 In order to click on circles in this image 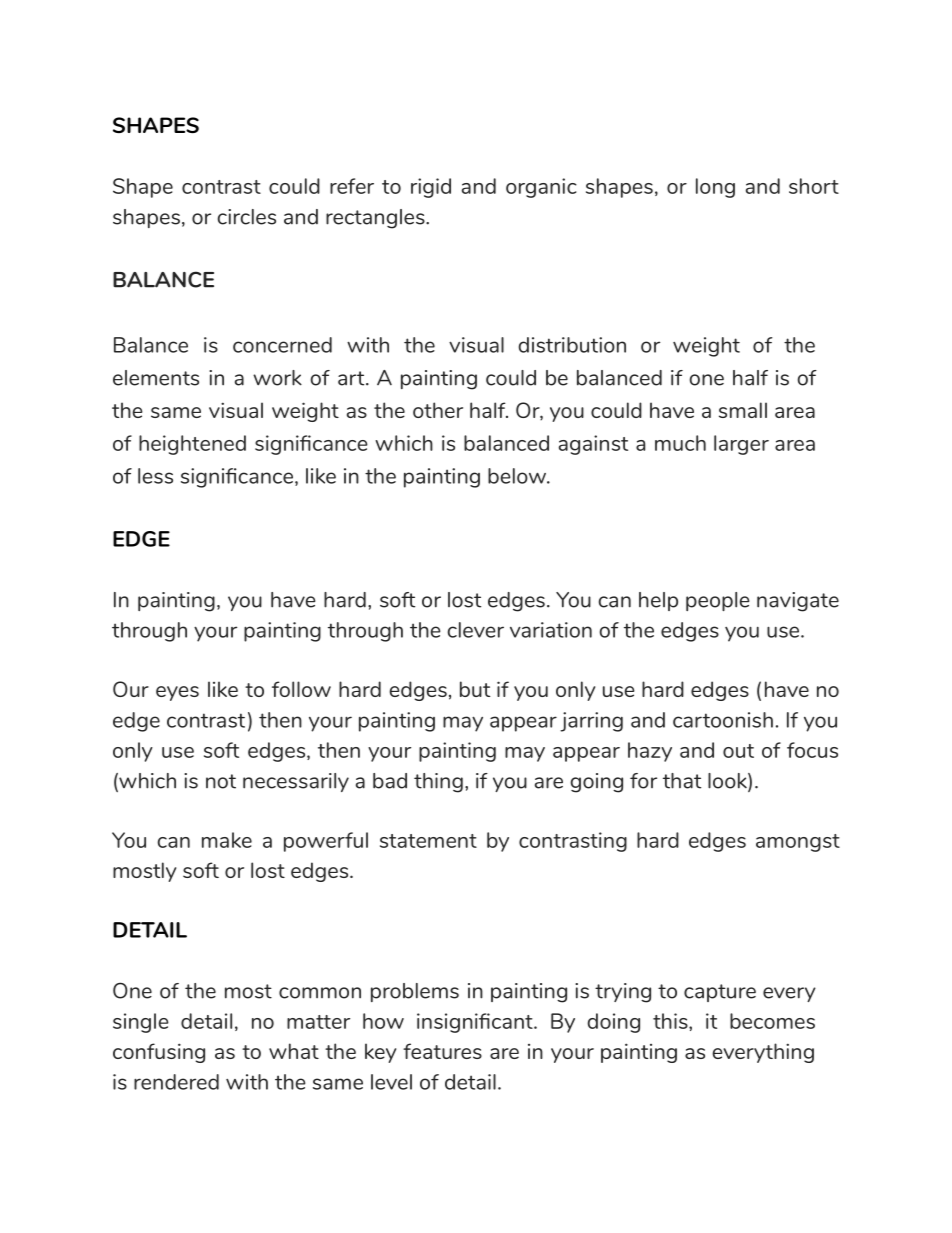, I will do `click(247, 217)`.
